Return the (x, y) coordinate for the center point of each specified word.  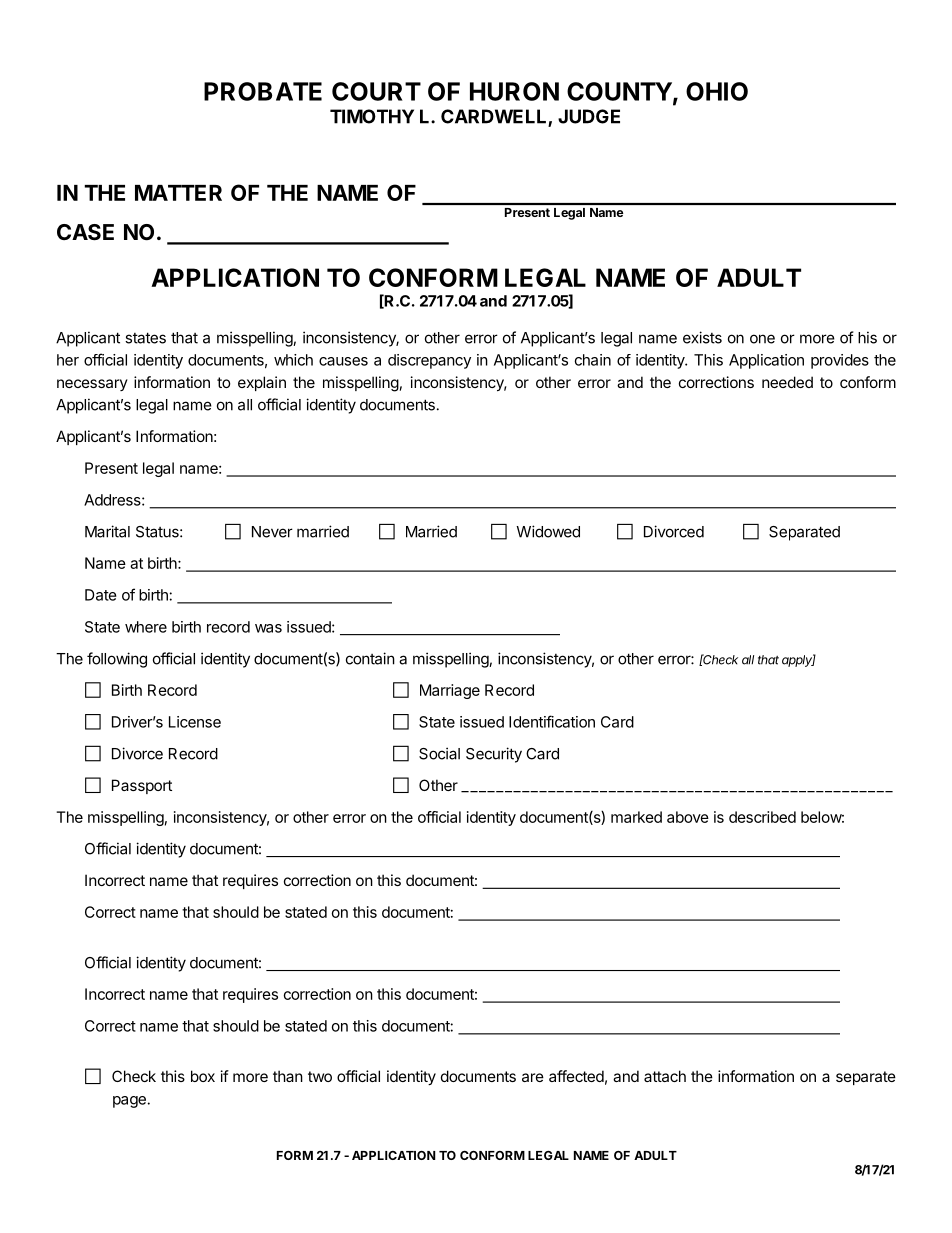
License (195, 722)
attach (665, 1076)
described (762, 817)
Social (439, 753)
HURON (514, 91)
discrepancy (429, 361)
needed (787, 382)
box (203, 1076)
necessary (92, 385)
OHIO (717, 91)
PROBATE (263, 91)
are (533, 1077)
